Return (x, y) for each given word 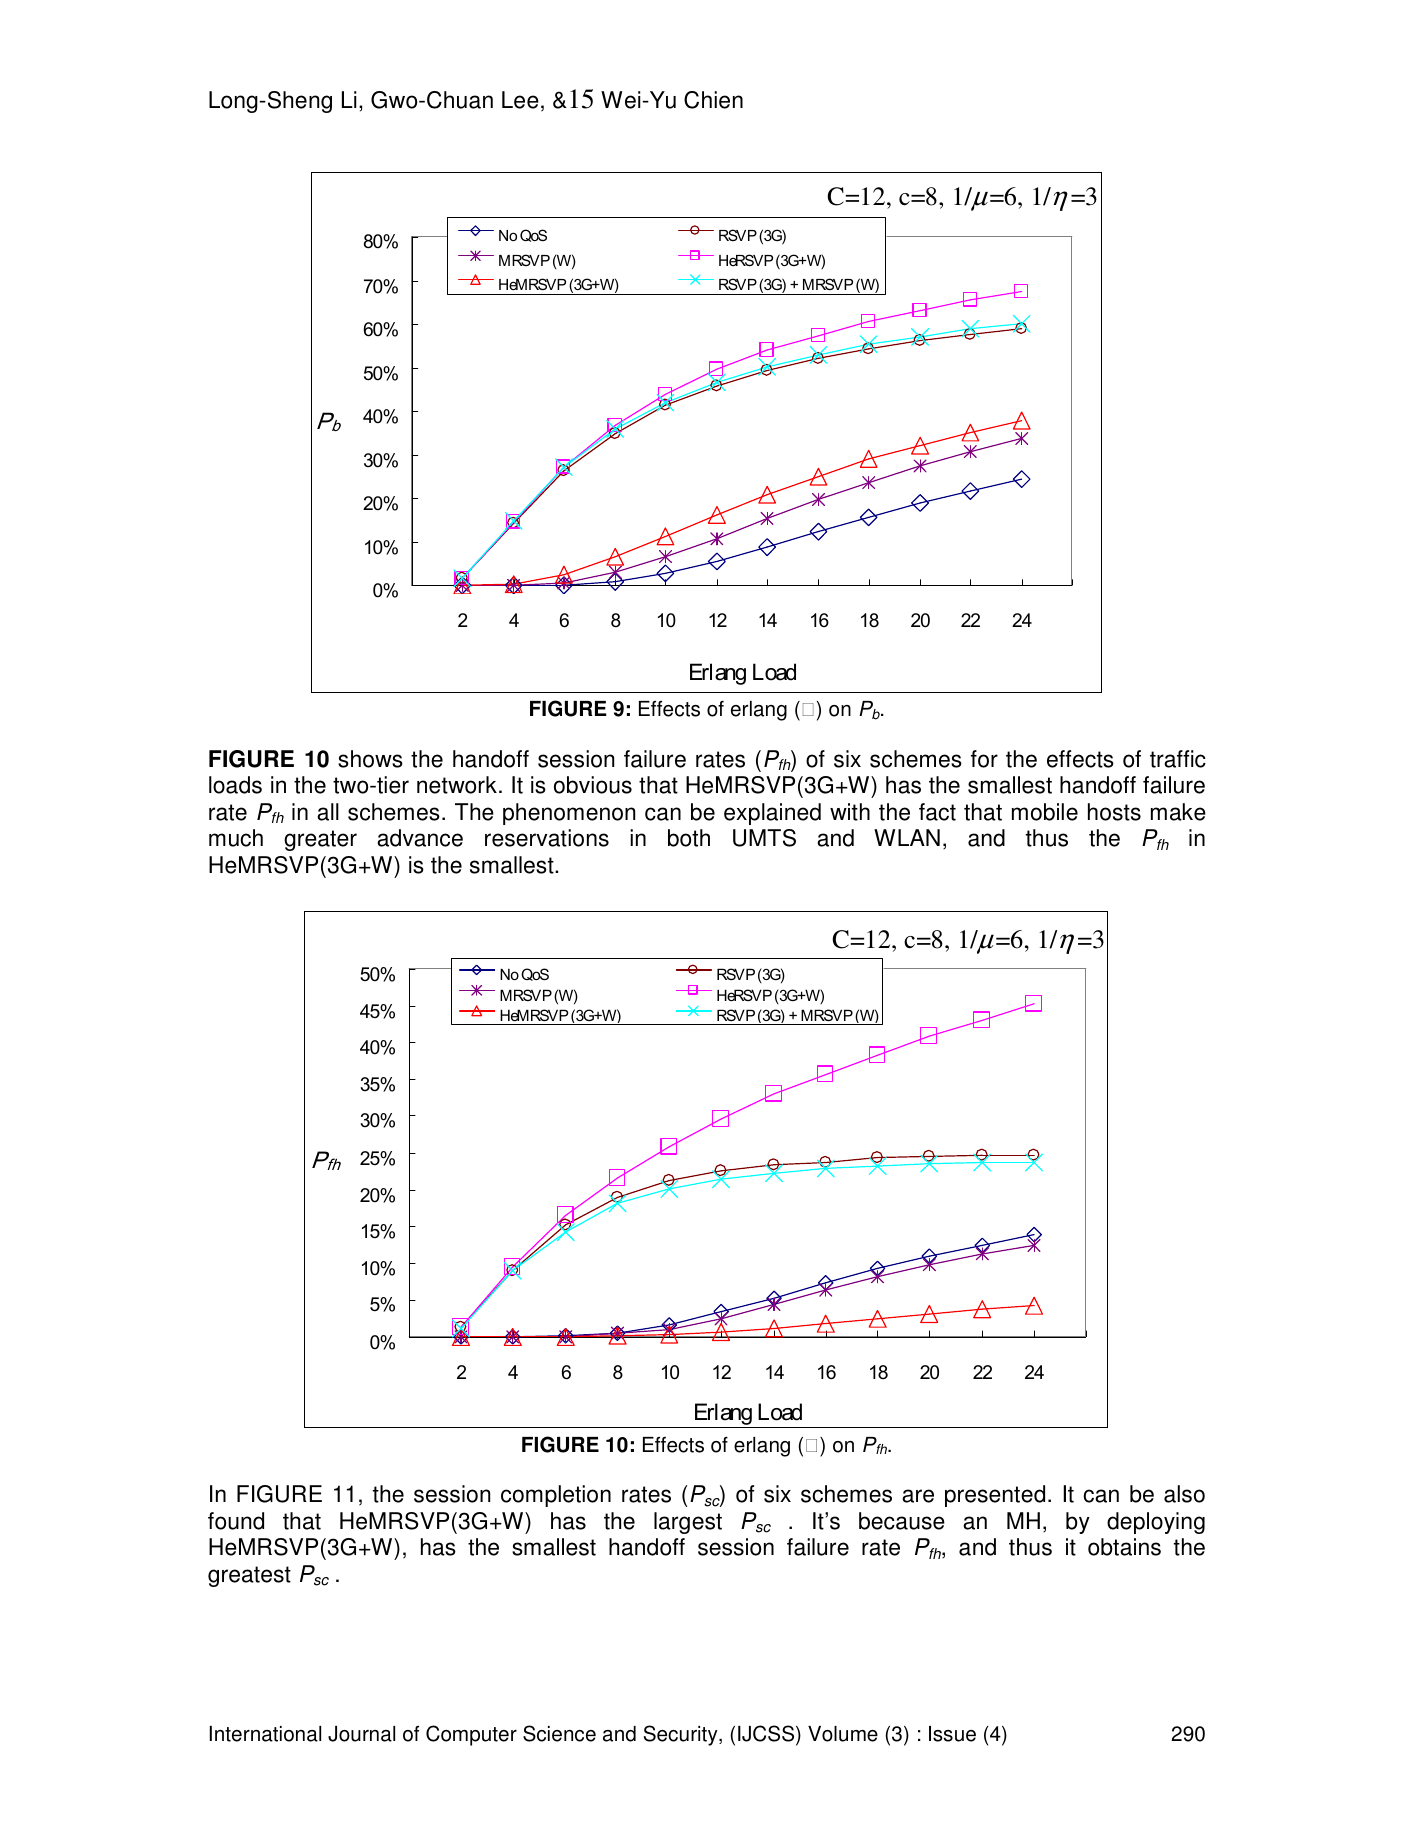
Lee (520, 100)
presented (995, 1496)
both (689, 838)
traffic (1178, 759)
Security (682, 1735)
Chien (713, 100)
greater (320, 840)
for (984, 759)
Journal (361, 1734)
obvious (593, 785)
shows (370, 759)
